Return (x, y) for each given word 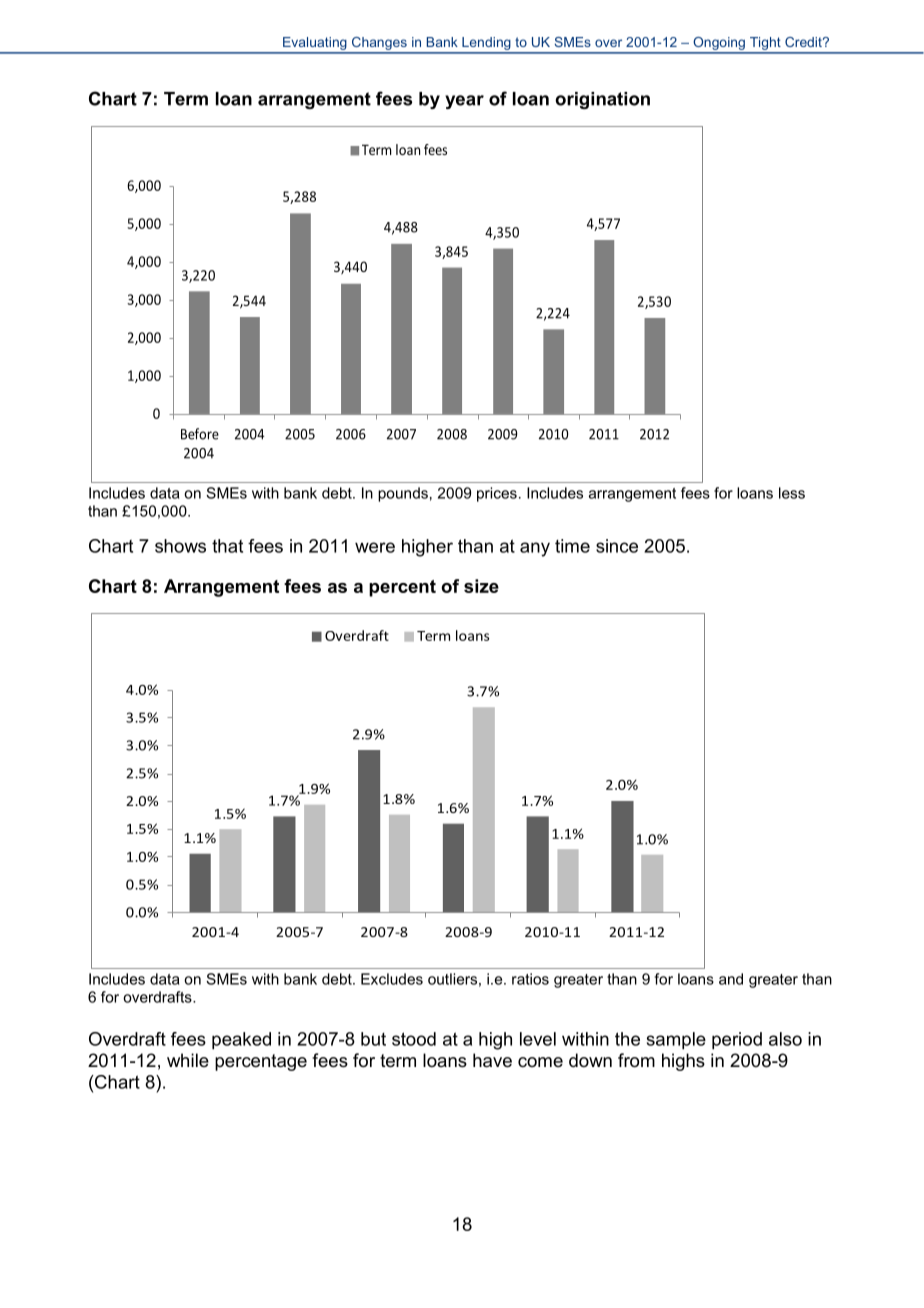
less (792, 493)
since (617, 546)
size (481, 586)
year (464, 102)
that (227, 546)
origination (602, 100)
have (492, 1060)
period (737, 1041)
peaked (241, 1041)
